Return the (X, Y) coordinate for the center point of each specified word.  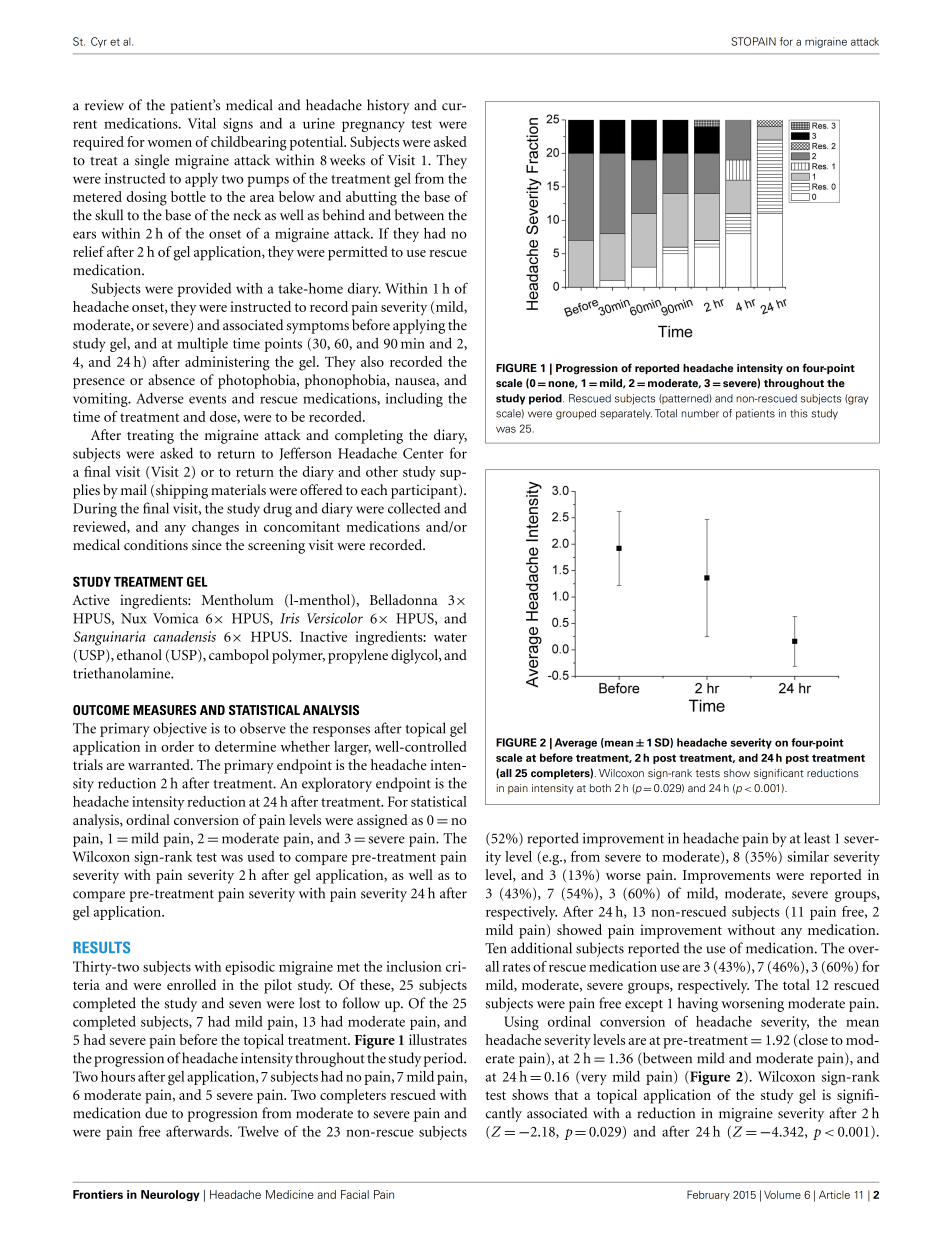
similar (808, 856)
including (414, 399)
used (260, 856)
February (708, 1195)
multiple (202, 344)
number (700, 413)
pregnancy (373, 126)
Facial (355, 1194)
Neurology (170, 1195)
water (450, 637)
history (388, 106)
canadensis (184, 636)
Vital (202, 123)
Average (576, 743)
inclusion (414, 966)
